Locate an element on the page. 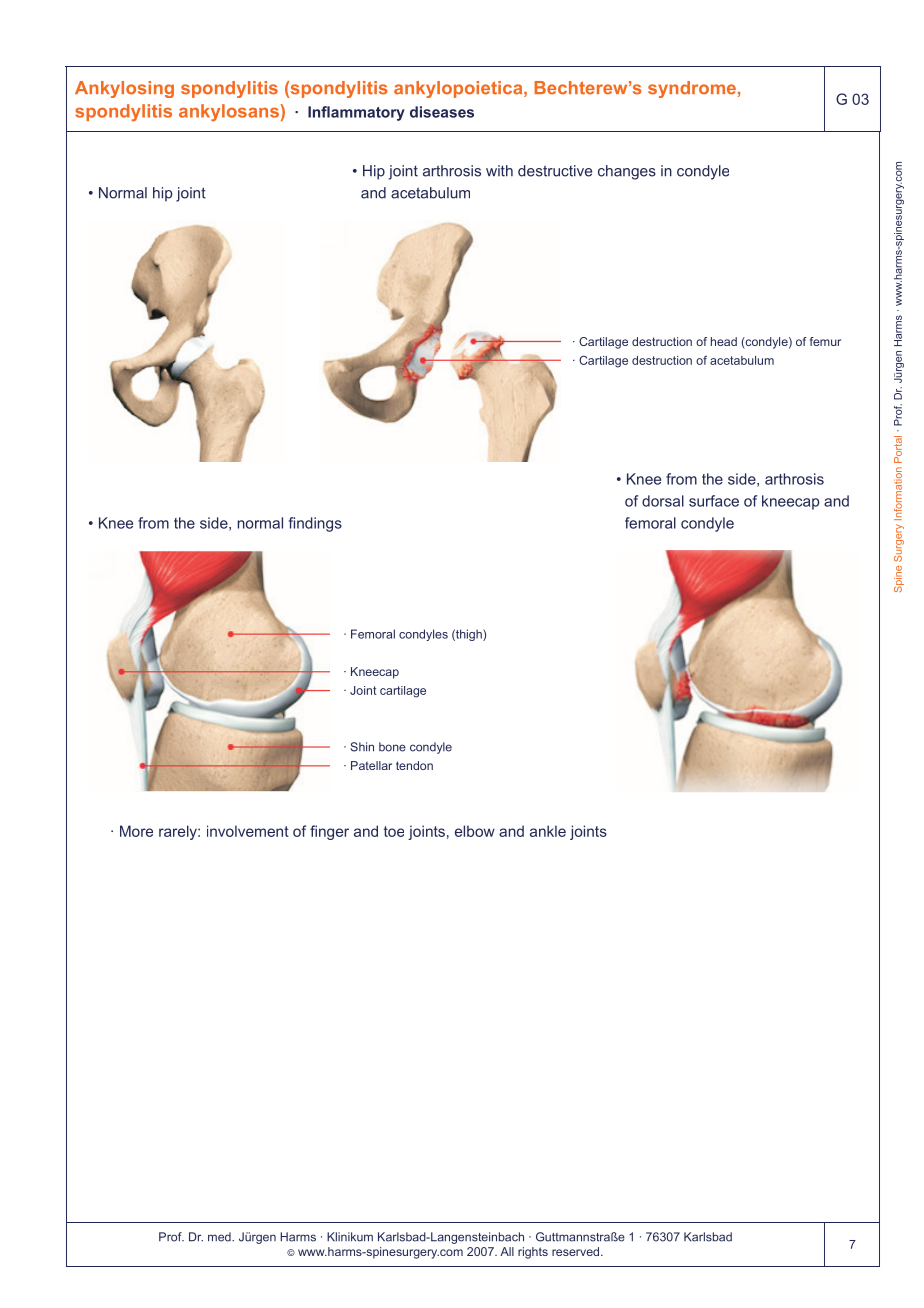 Image resolution: width=924 pixels, height=1308 pixels. Ankylosing is located at coordinates (124, 89).
